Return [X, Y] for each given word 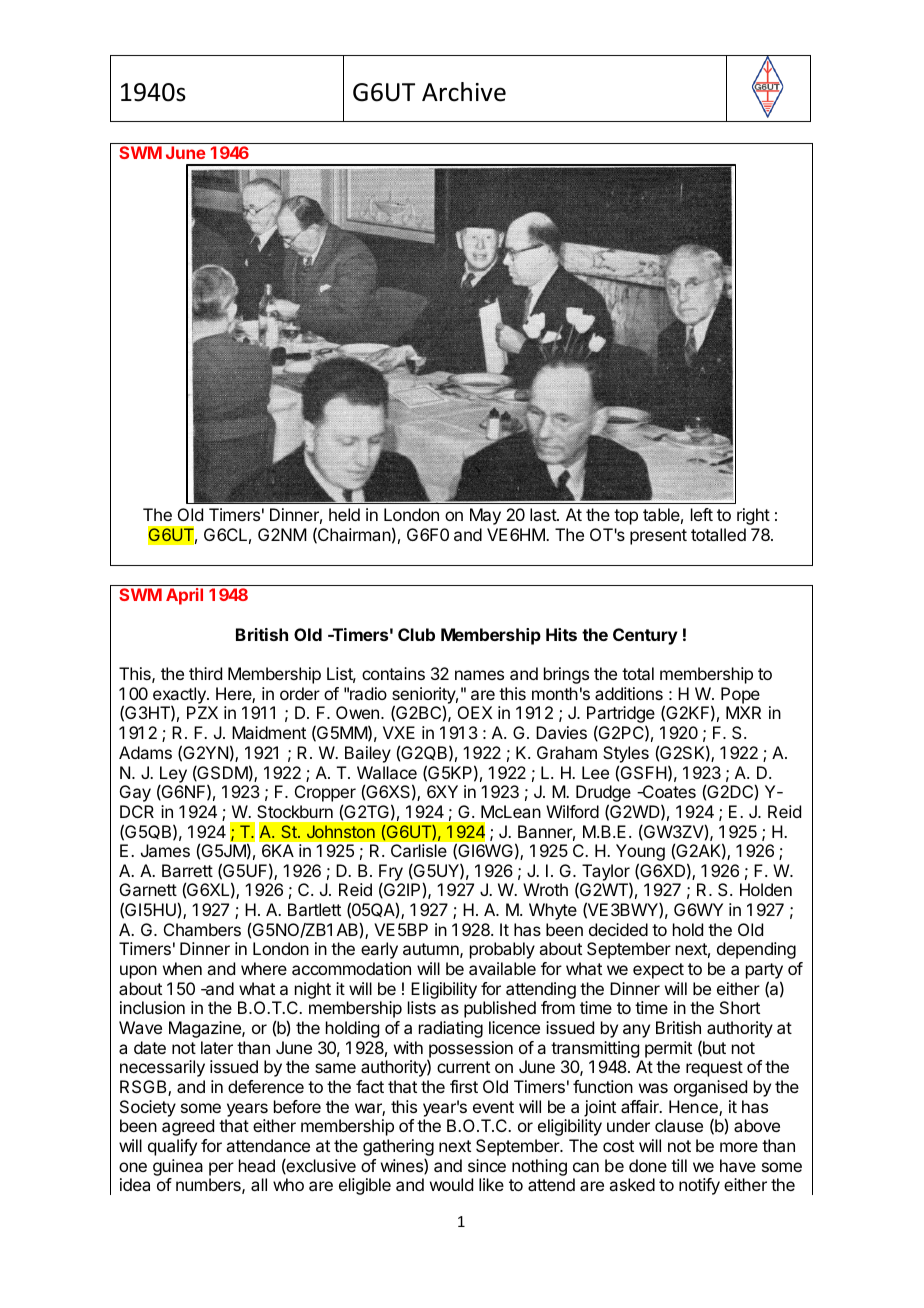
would [451, 1184]
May [485, 516]
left [702, 514]
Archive [464, 92]
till [679, 1165]
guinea [178, 1167]
